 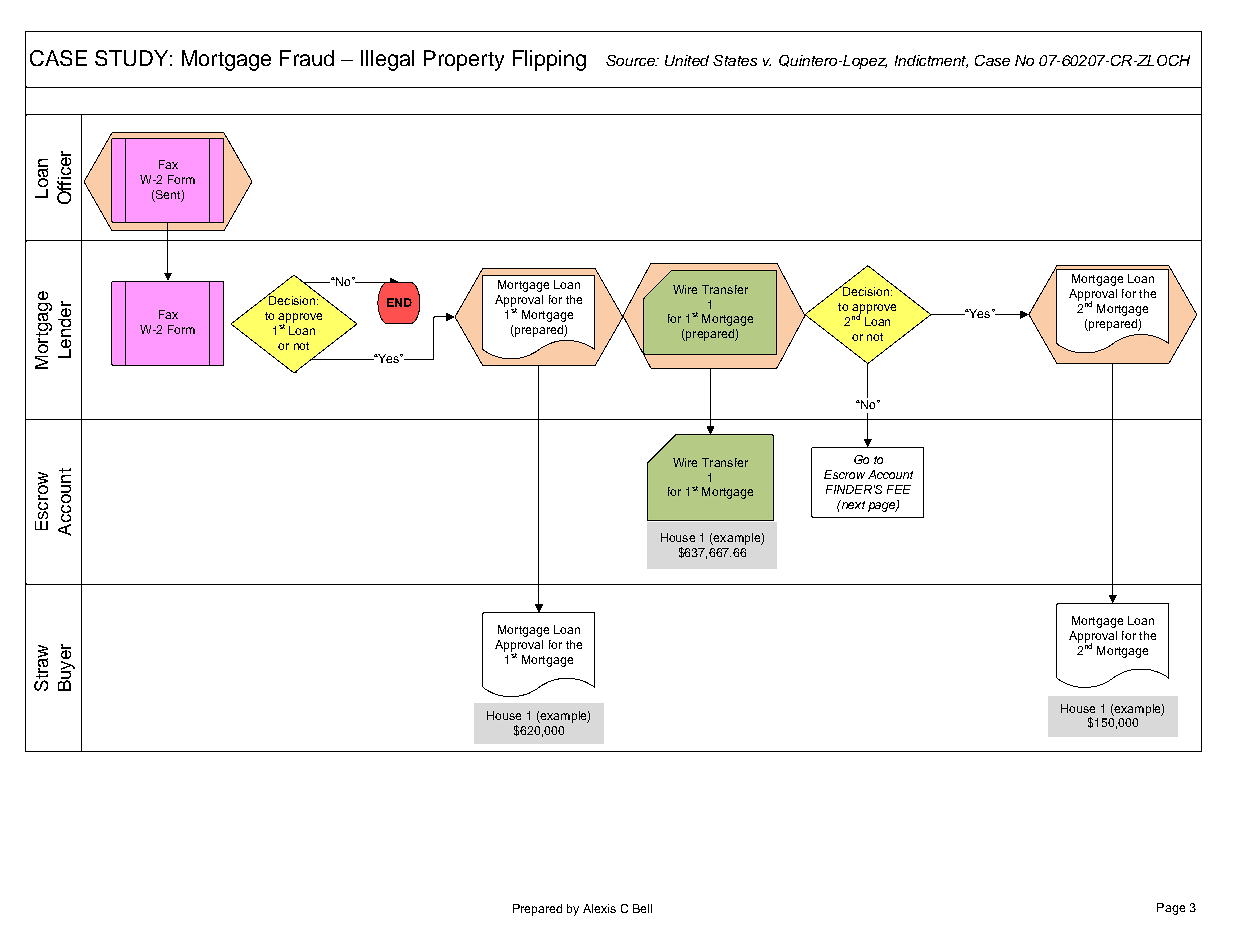 I want to click on Bell, so click(x=642, y=908).
